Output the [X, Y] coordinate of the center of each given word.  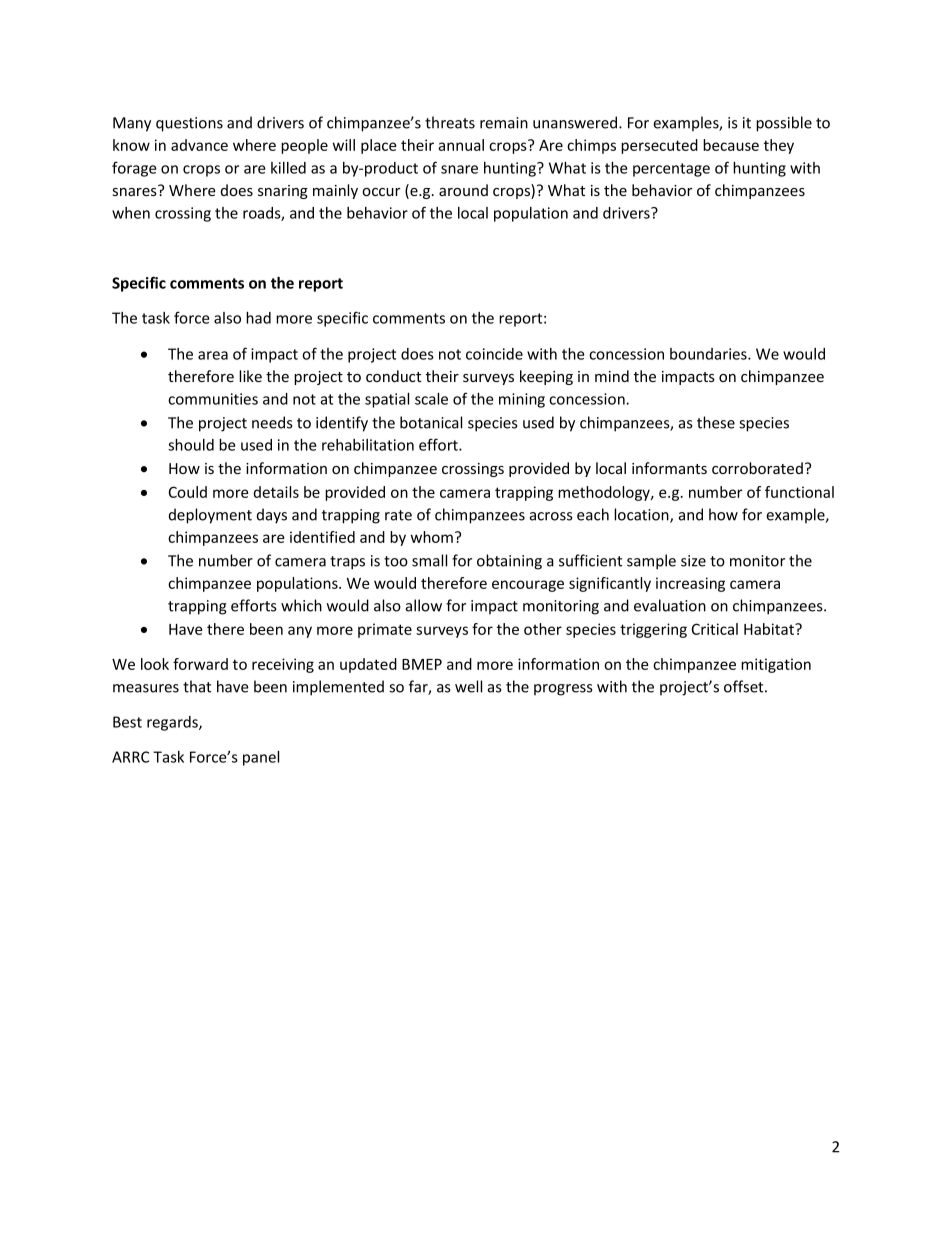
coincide [494, 354]
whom [432, 537]
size [693, 561]
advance [199, 145]
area [213, 355]
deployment [210, 516]
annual [461, 145]
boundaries [709, 354]
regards [173, 723]
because [731, 145]
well [468, 686]
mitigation [776, 665]
